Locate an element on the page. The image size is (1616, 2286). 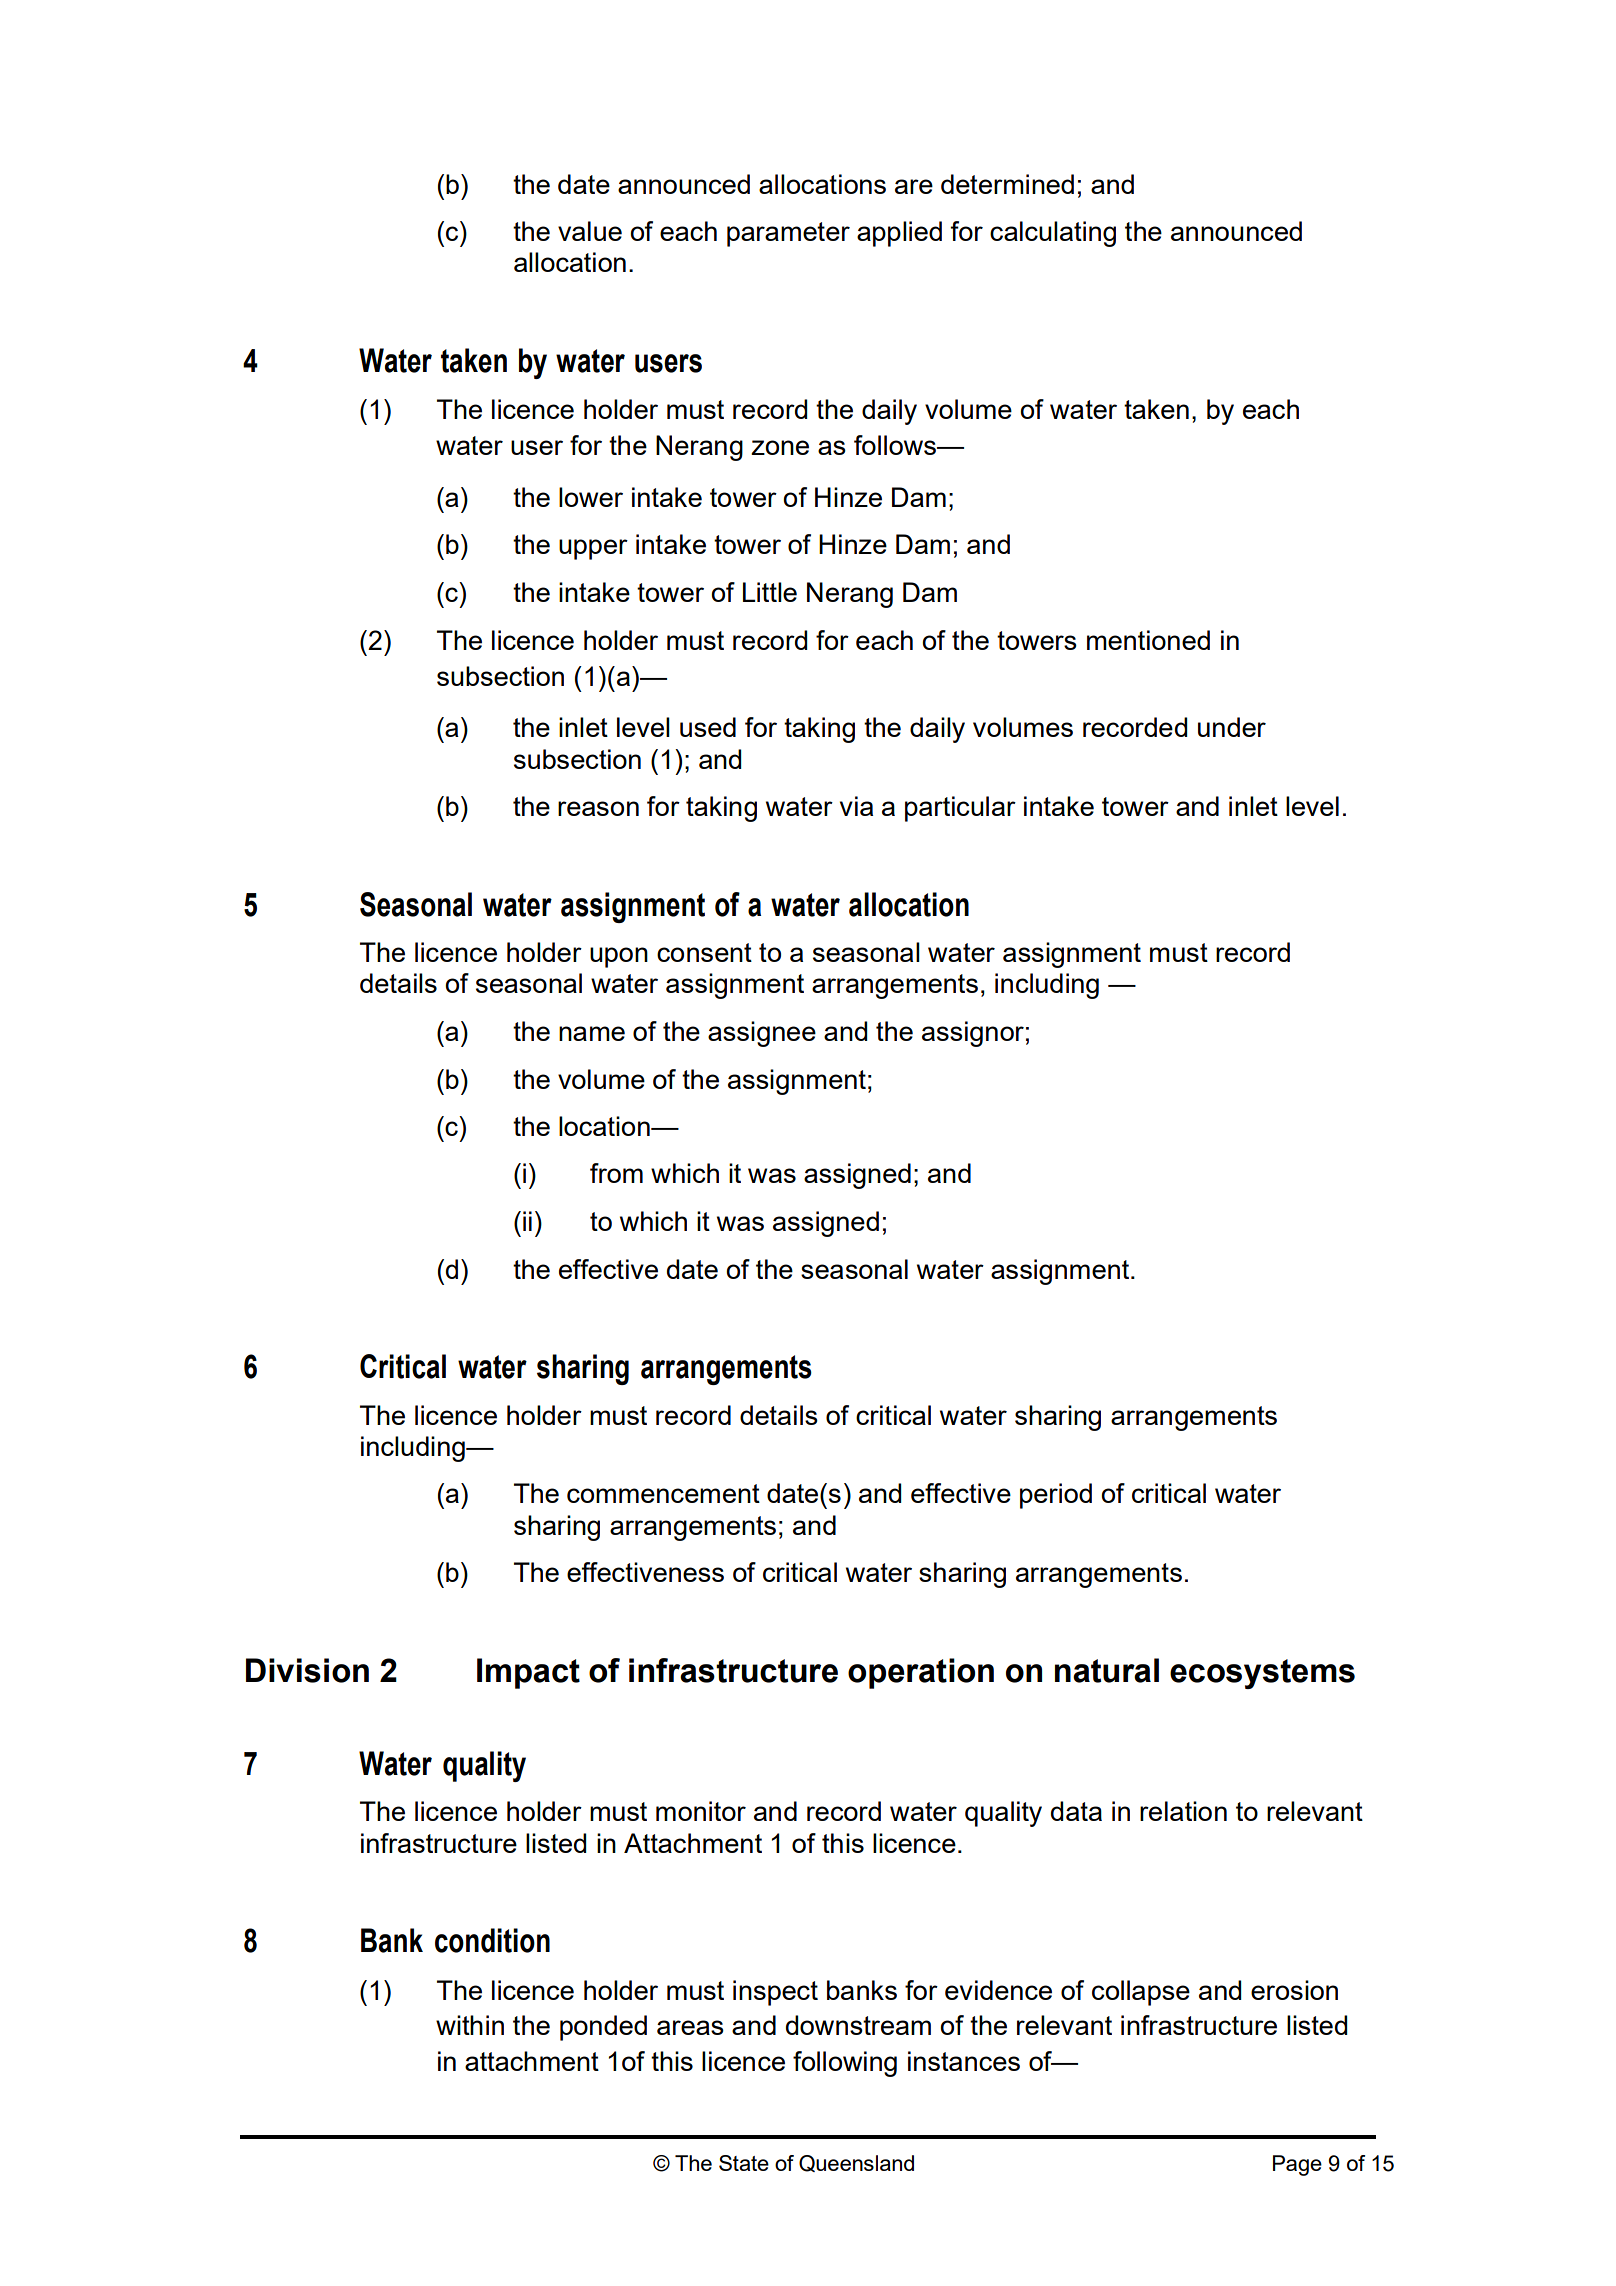
calculating is located at coordinates (1053, 234).
